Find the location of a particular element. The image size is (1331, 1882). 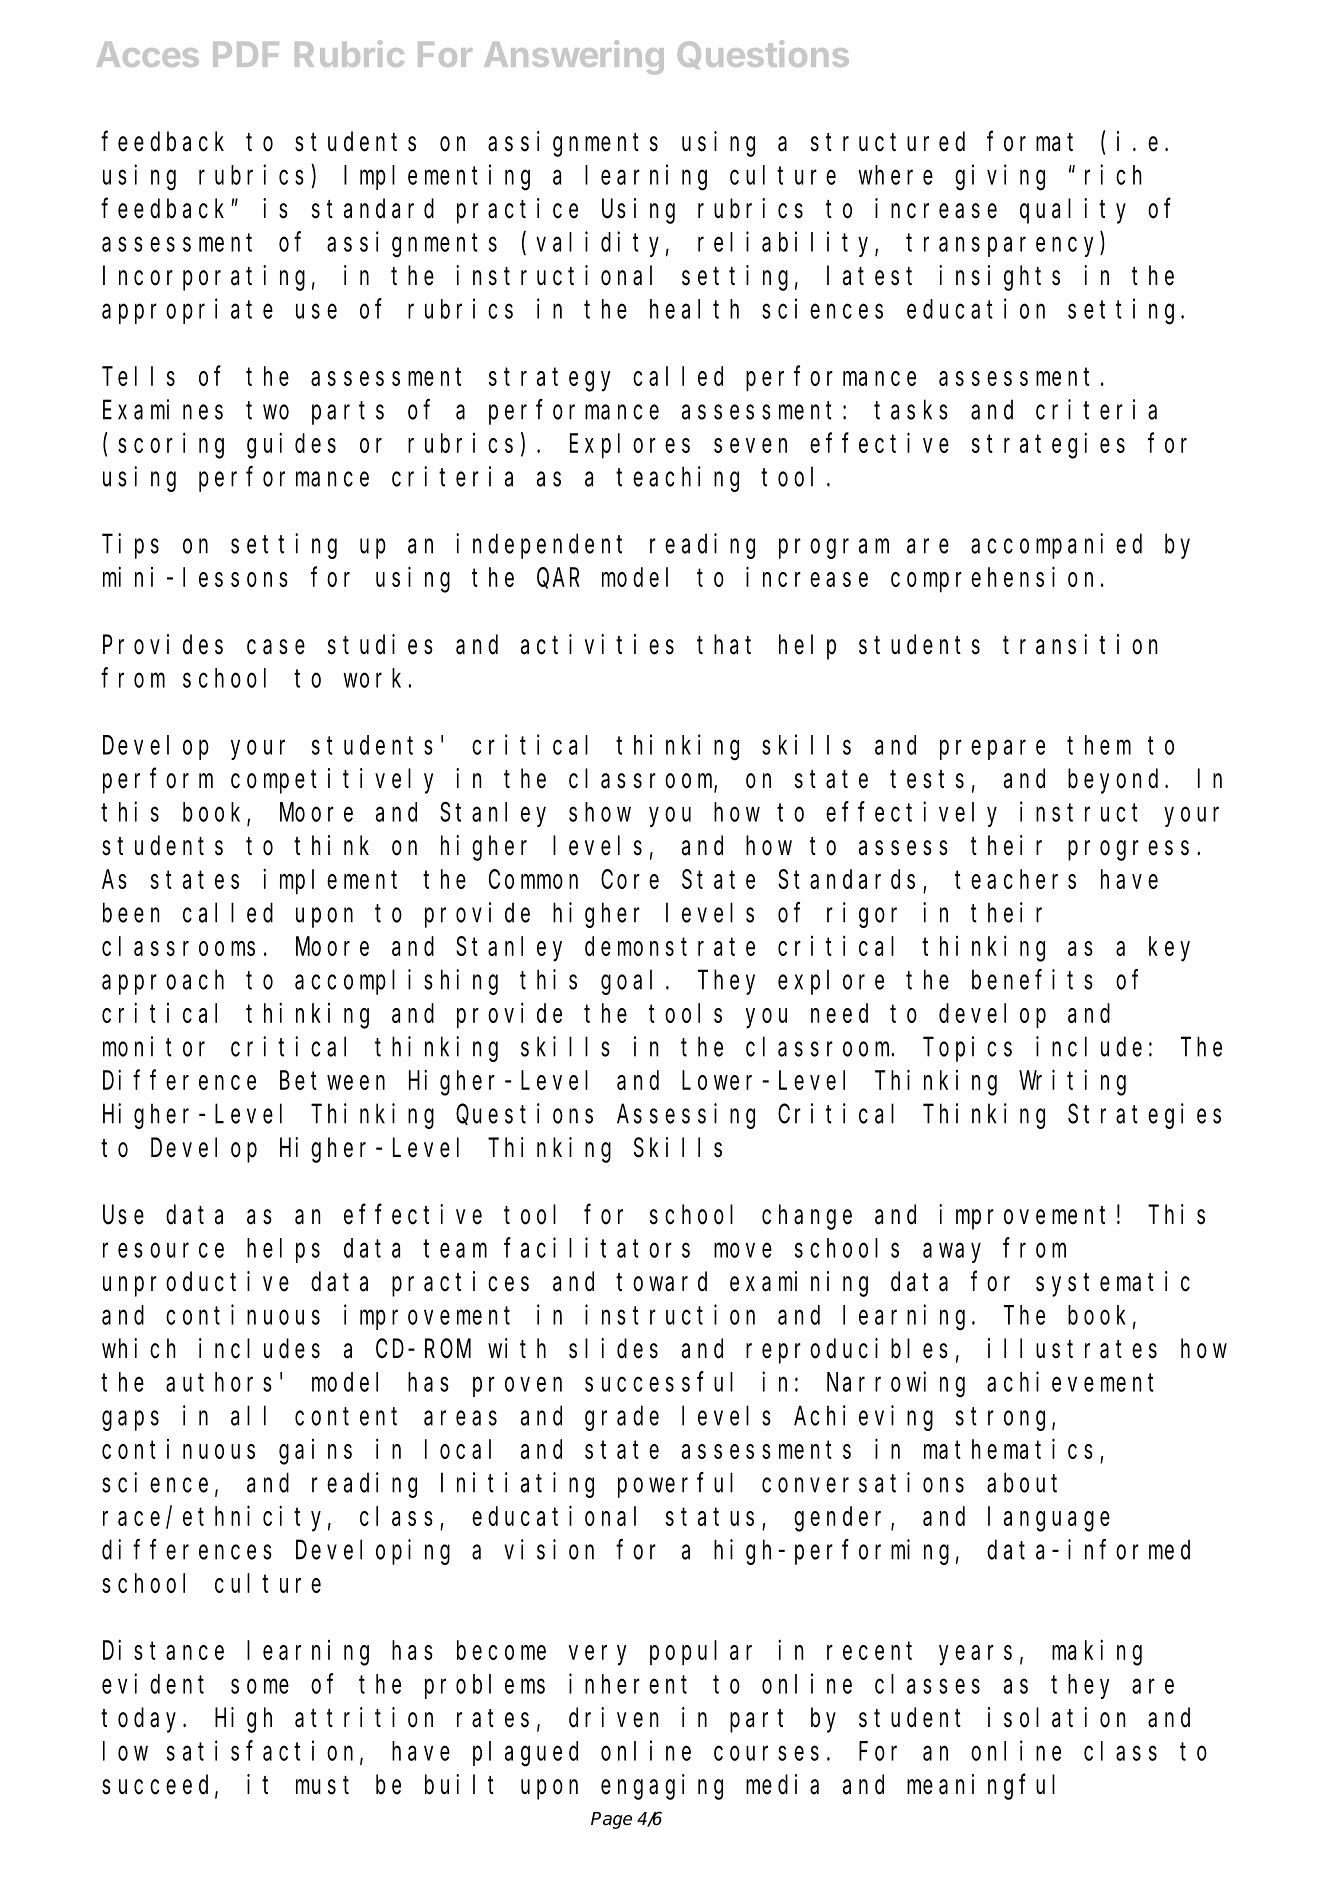

giving is located at coordinates (1000, 177).
